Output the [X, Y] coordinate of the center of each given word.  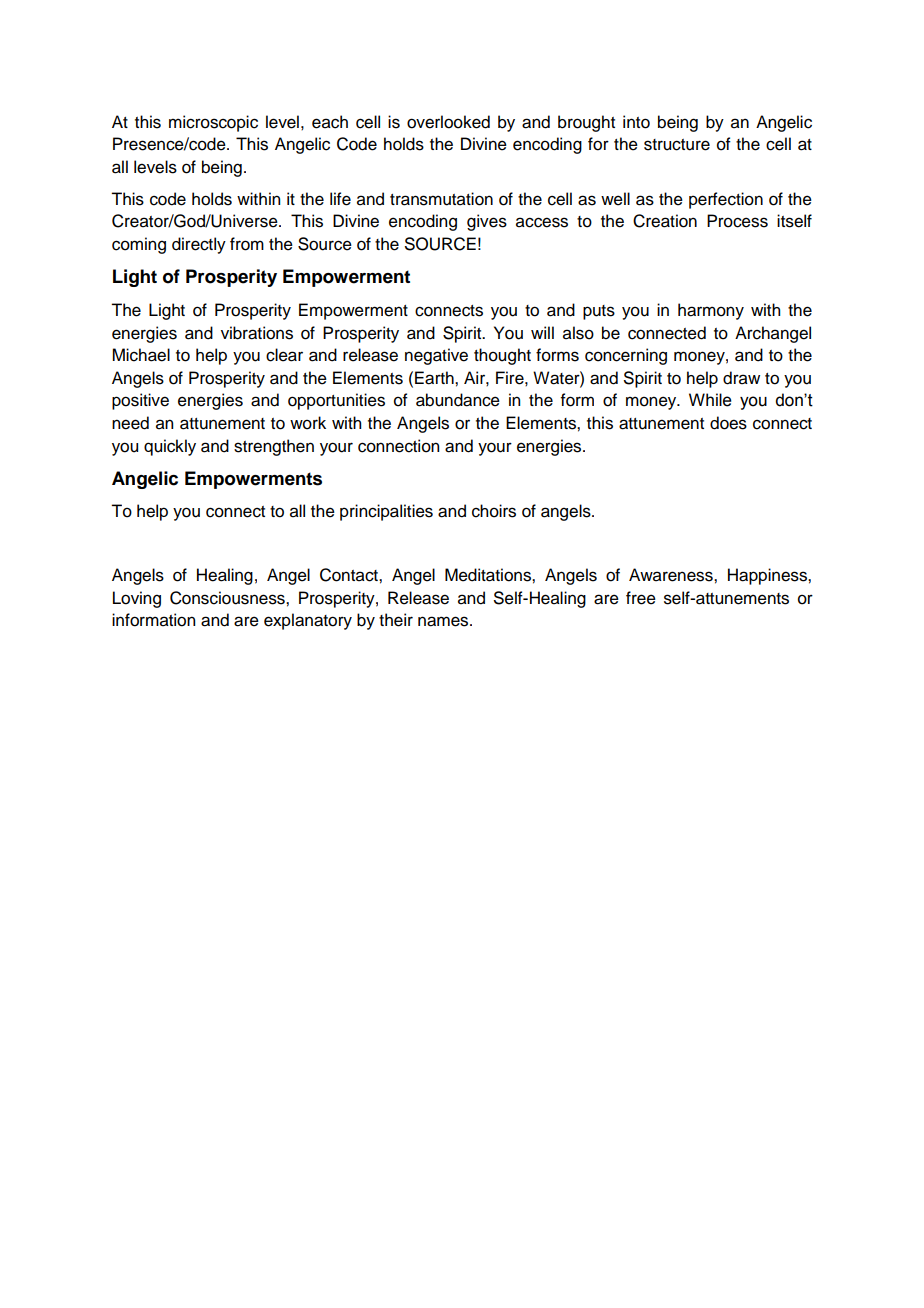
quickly [170, 447]
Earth [435, 378]
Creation [665, 221]
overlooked [448, 122]
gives [487, 222]
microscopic [213, 123]
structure [677, 145]
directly [199, 245]
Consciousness [228, 598]
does [728, 423]
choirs [494, 511]
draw [741, 378]
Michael [141, 355]
